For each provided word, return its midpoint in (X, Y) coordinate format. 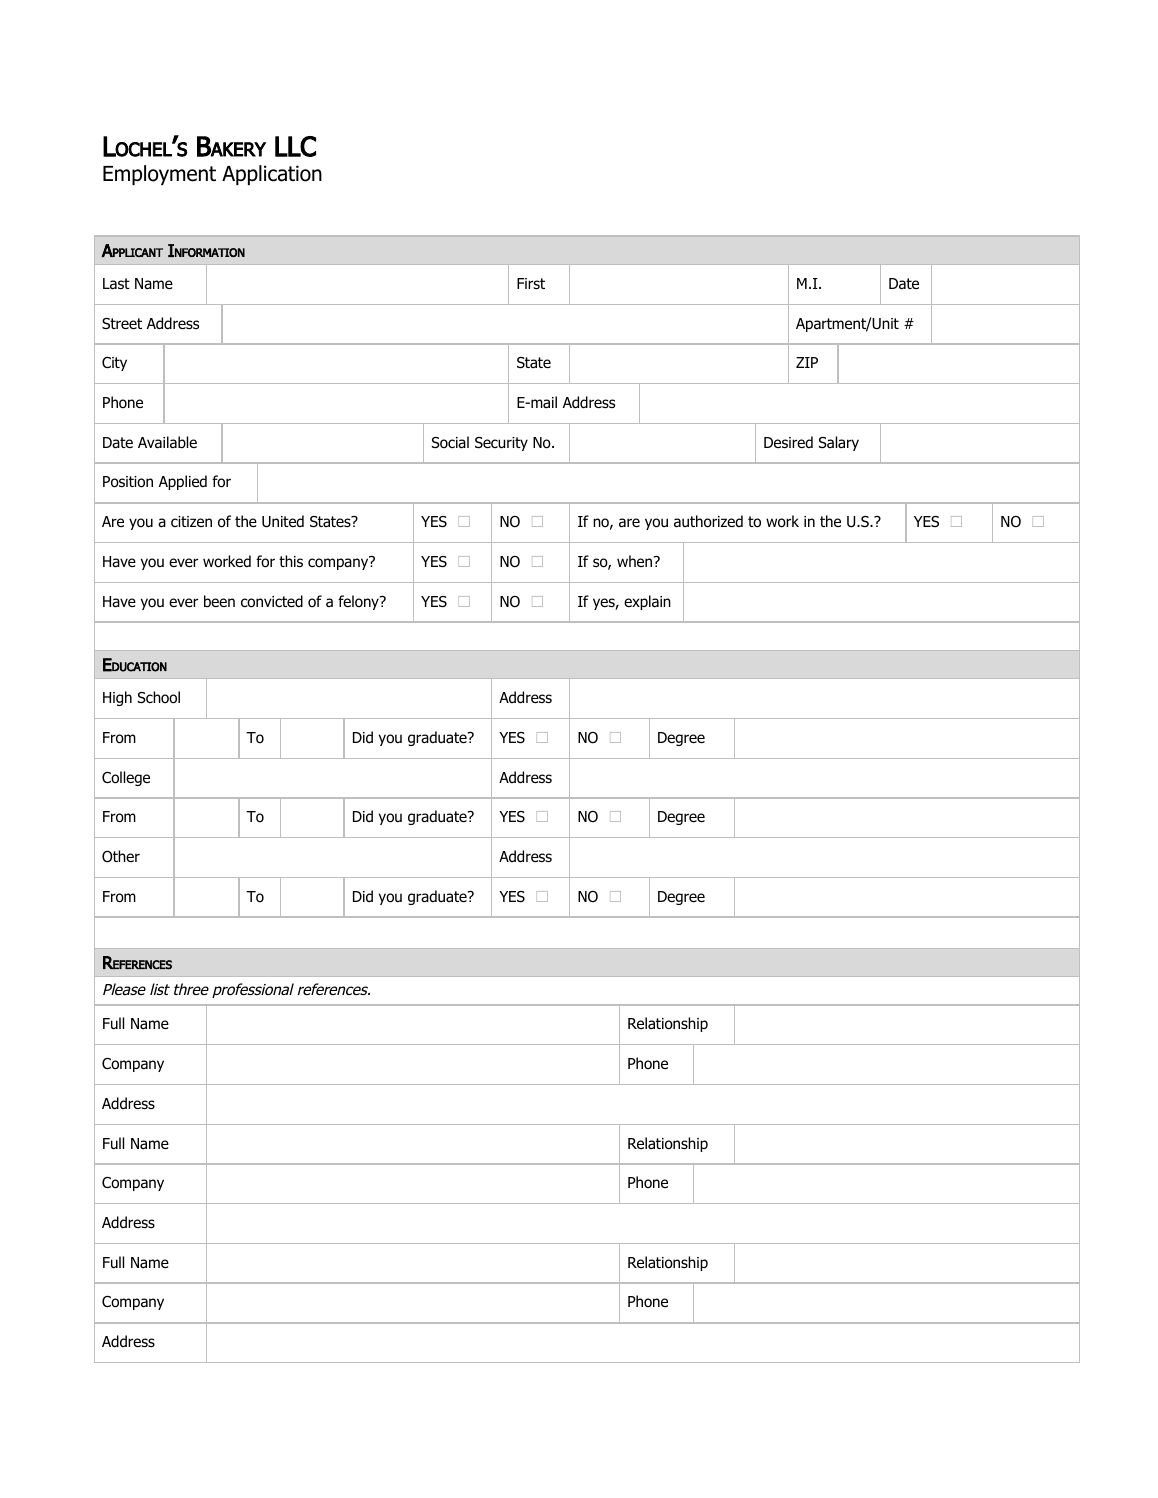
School (159, 697)
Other (121, 856)
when (636, 561)
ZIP (807, 362)
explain (647, 602)
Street (122, 323)
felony (359, 602)
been (219, 601)
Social (450, 442)
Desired (788, 442)
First (531, 283)
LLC (295, 146)
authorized (708, 521)
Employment (159, 175)
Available (167, 442)
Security (501, 444)
